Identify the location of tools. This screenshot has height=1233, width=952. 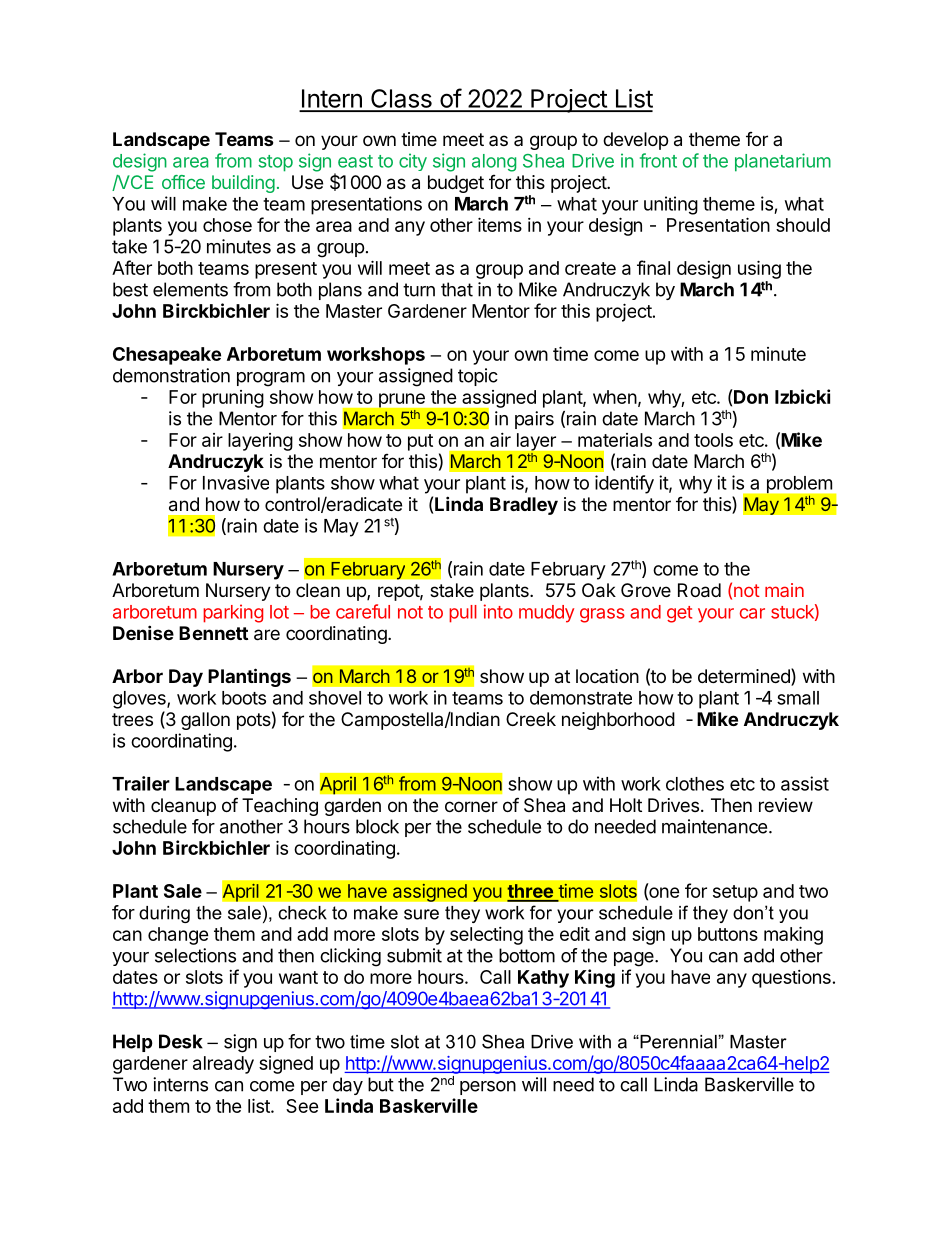
(713, 440).
